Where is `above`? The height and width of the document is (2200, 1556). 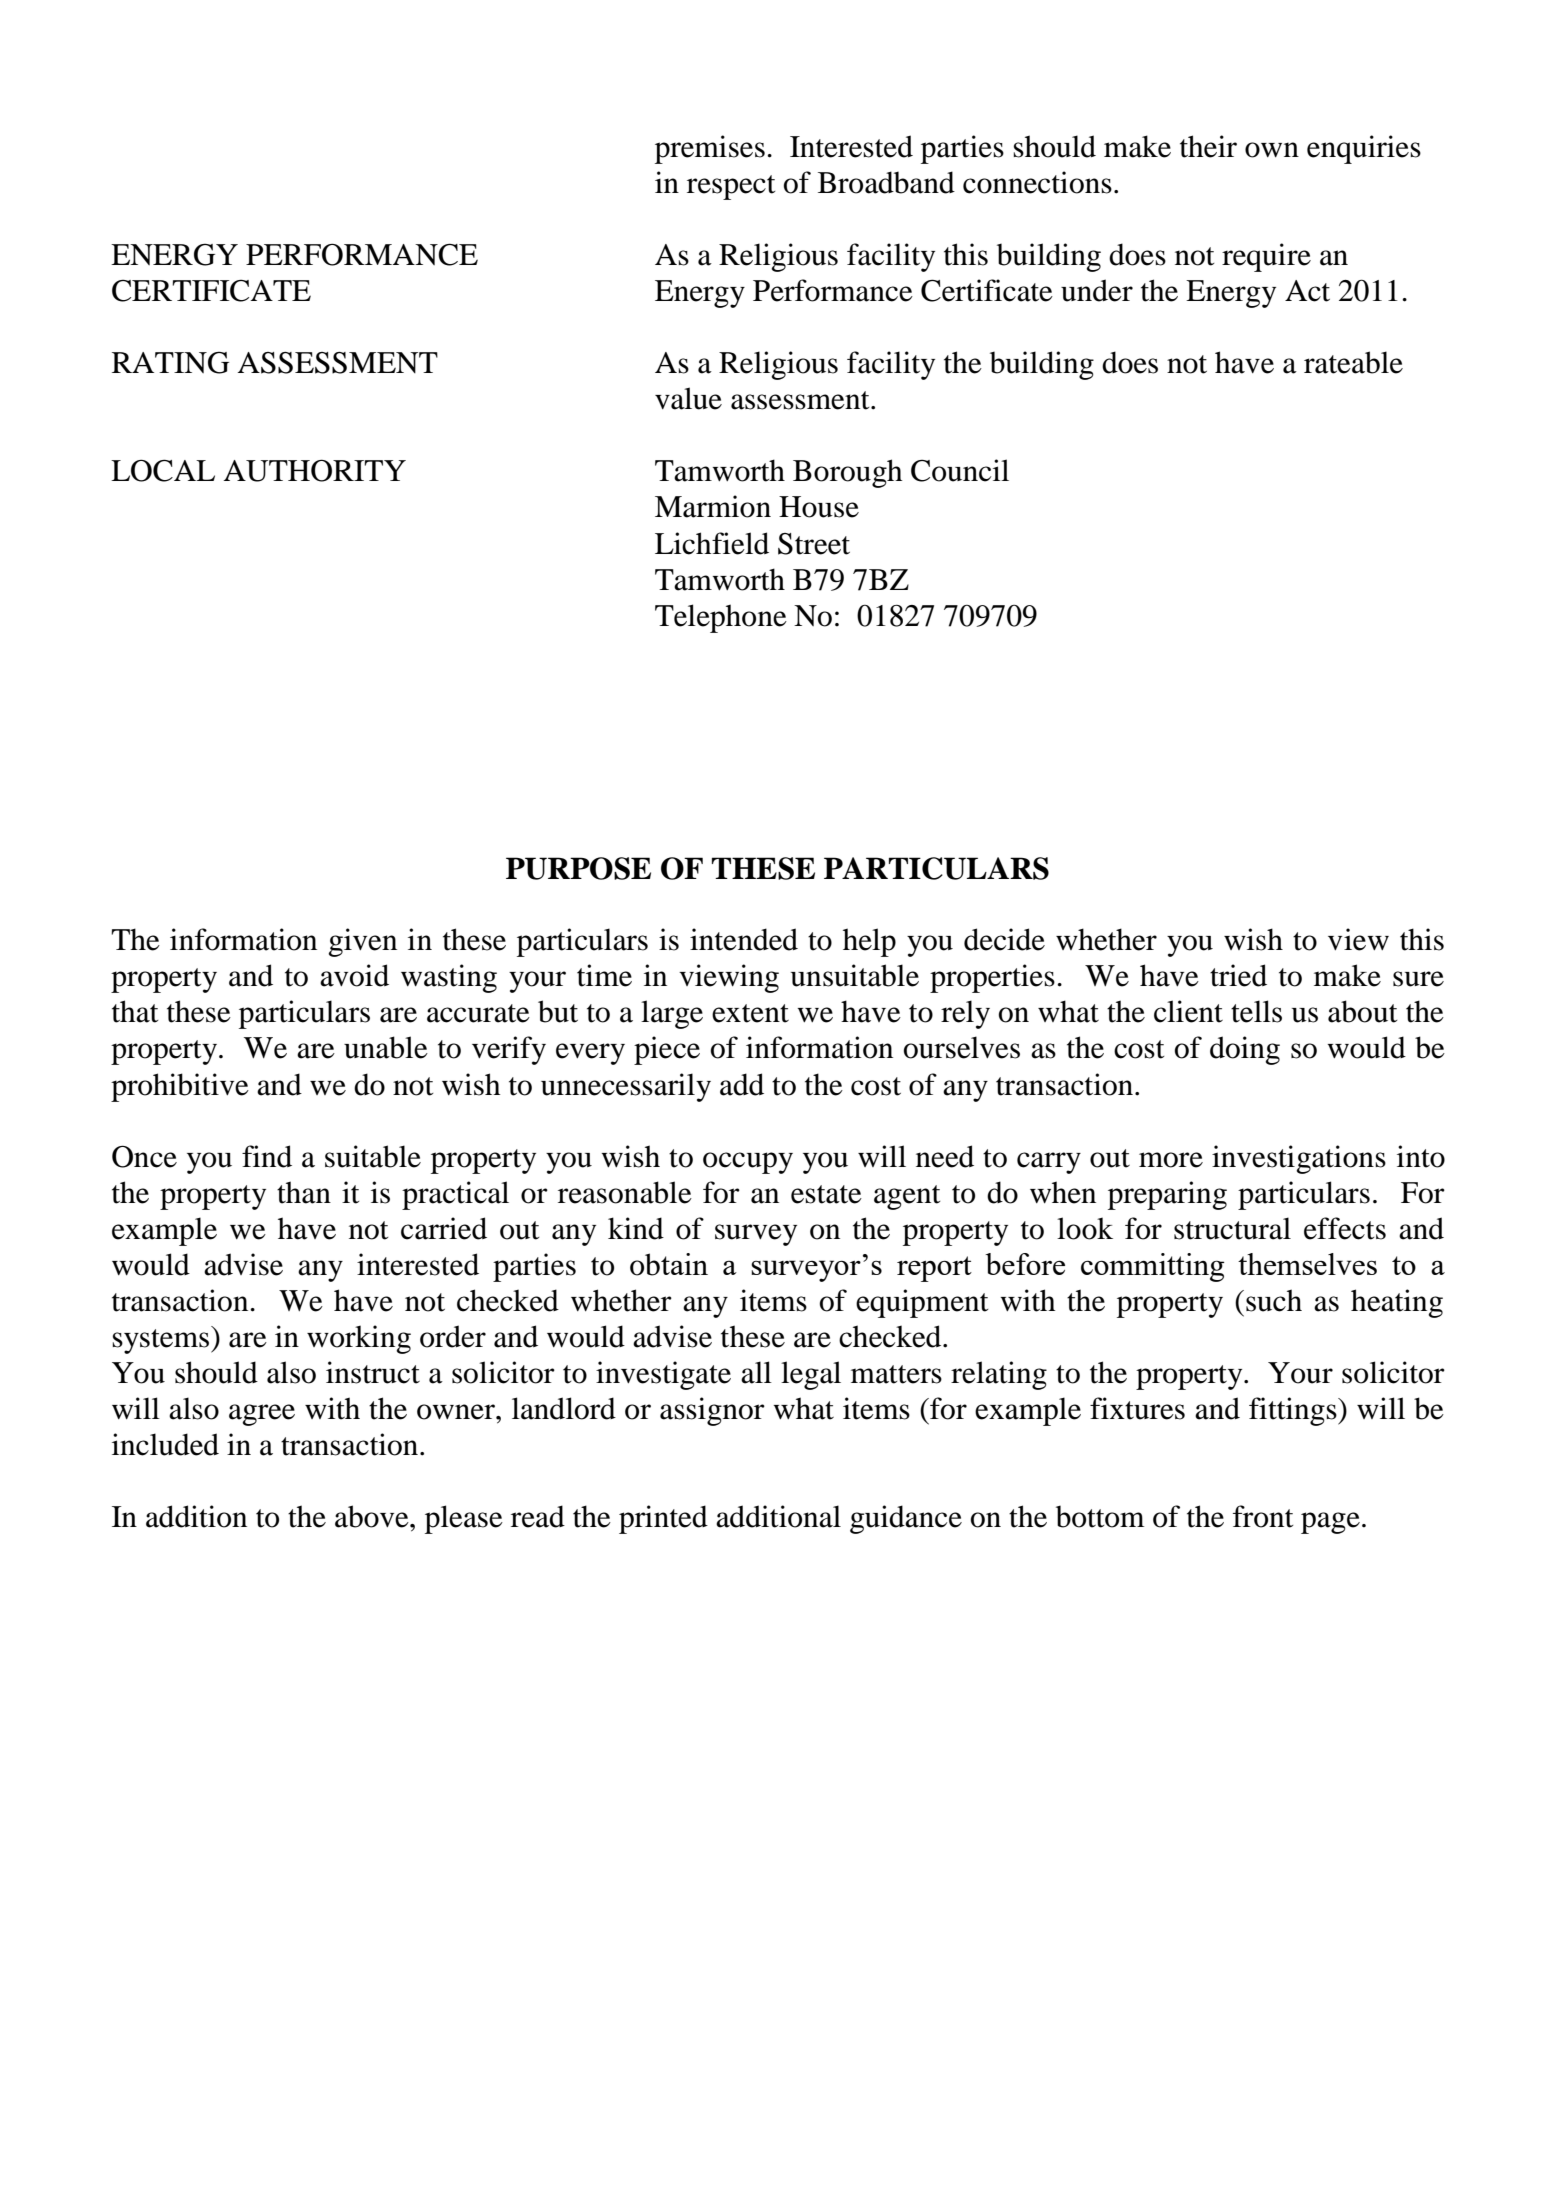
above is located at coordinates (373, 1516).
